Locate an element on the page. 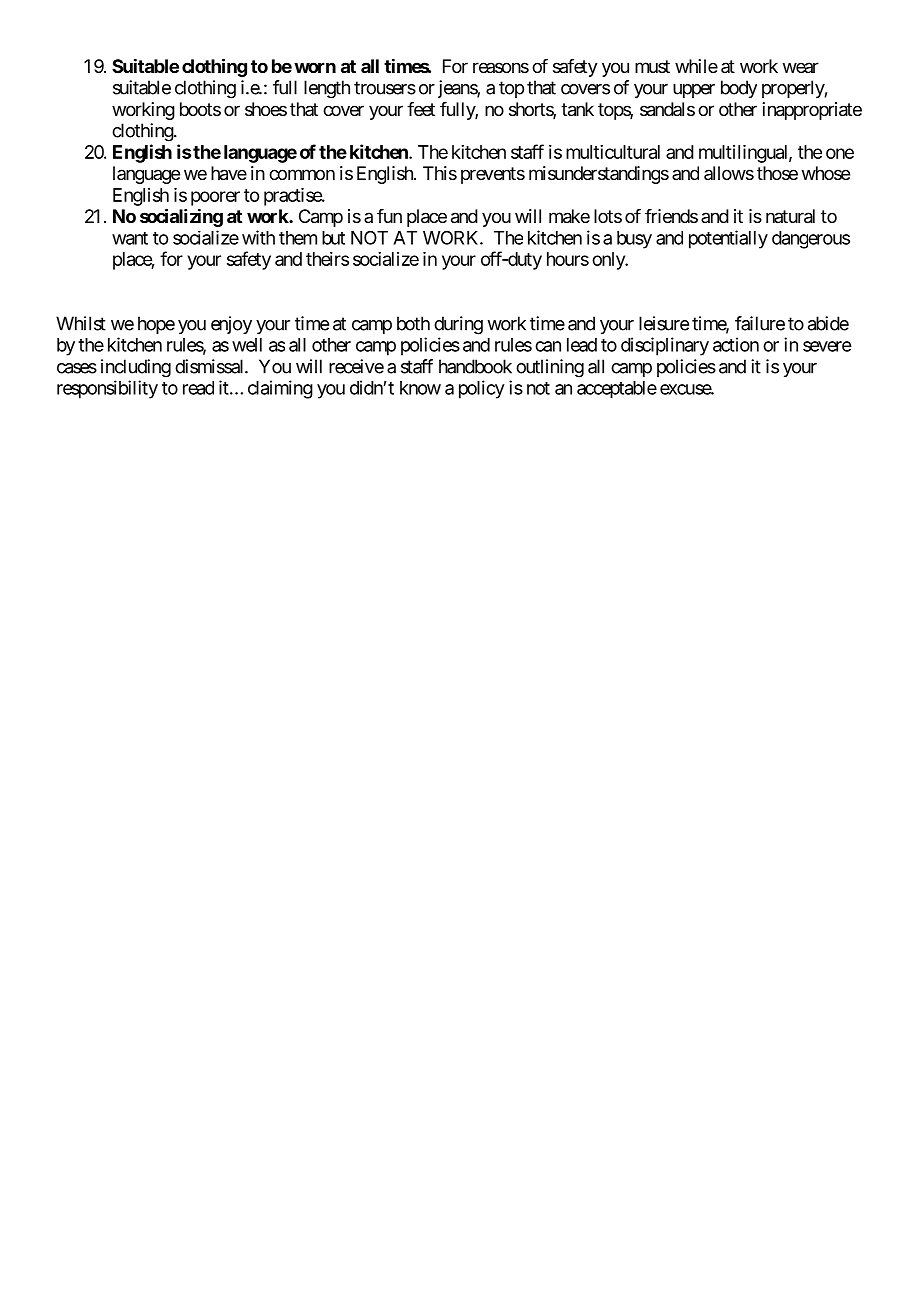 Image resolution: width=924 pixels, height=1308 pixels. body is located at coordinates (739, 89).
